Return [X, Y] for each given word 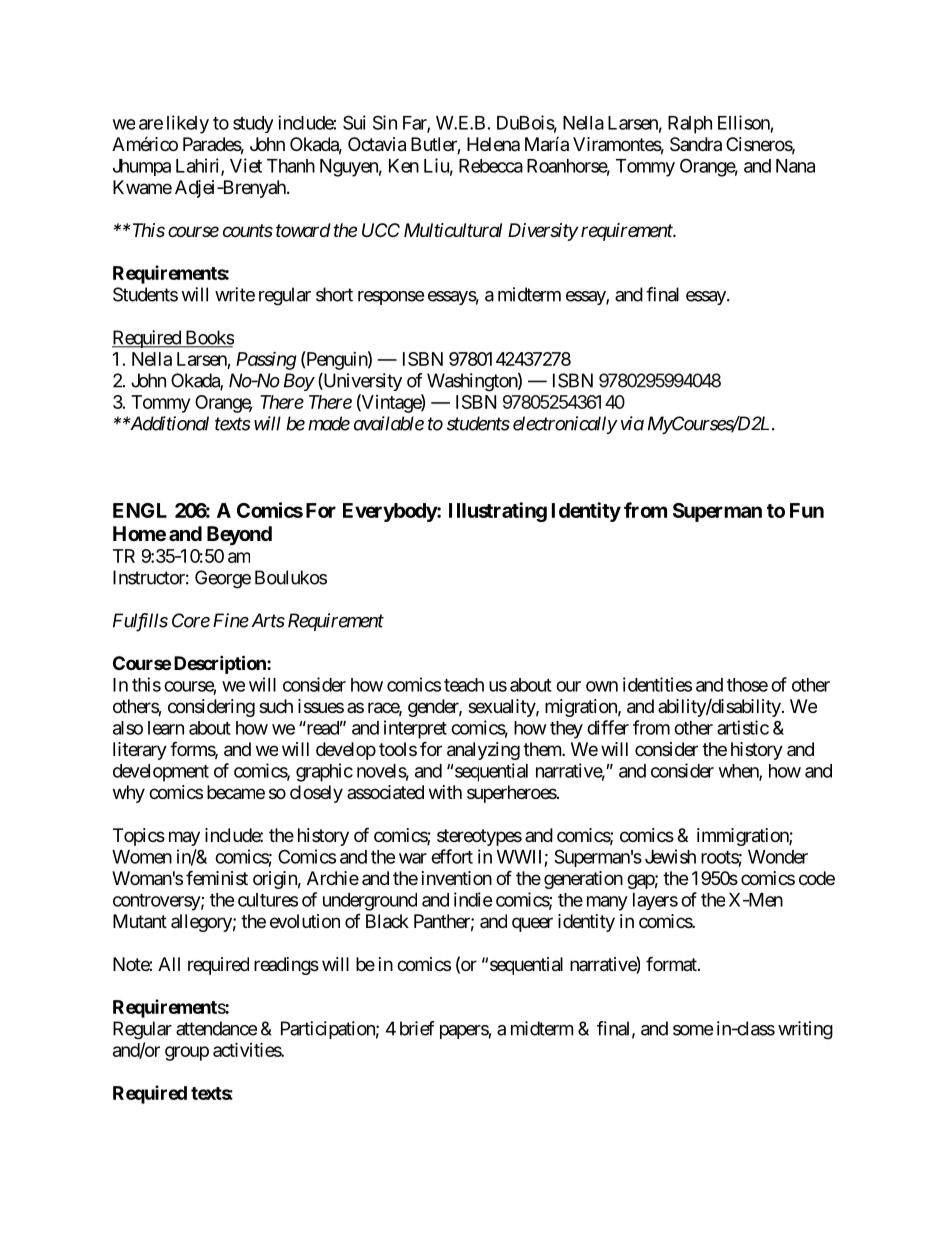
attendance [216, 1028]
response [391, 298]
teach [464, 685]
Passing [266, 361]
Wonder [778, 857]
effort [452, 856]
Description [221, 664]
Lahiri [199, 166]
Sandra [696, 144]
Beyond [239, 535]
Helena [493, 144]
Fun [807, 510]
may [184, 838]
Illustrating [498, 512]
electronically [565, 425]
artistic [743, 727]
